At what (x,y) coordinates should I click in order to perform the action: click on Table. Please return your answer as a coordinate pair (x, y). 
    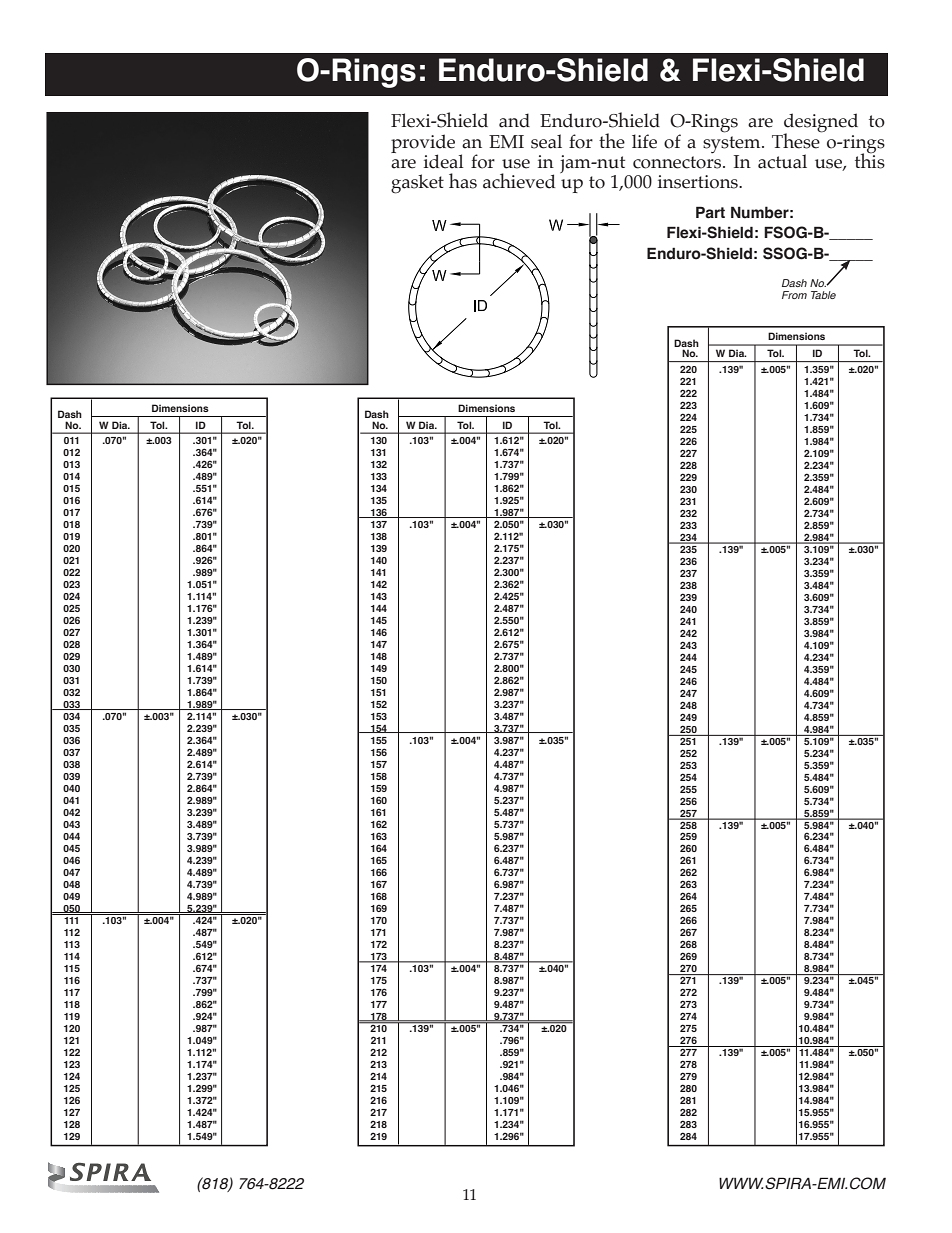
    Looking at the image, I should click on (823, 295).
